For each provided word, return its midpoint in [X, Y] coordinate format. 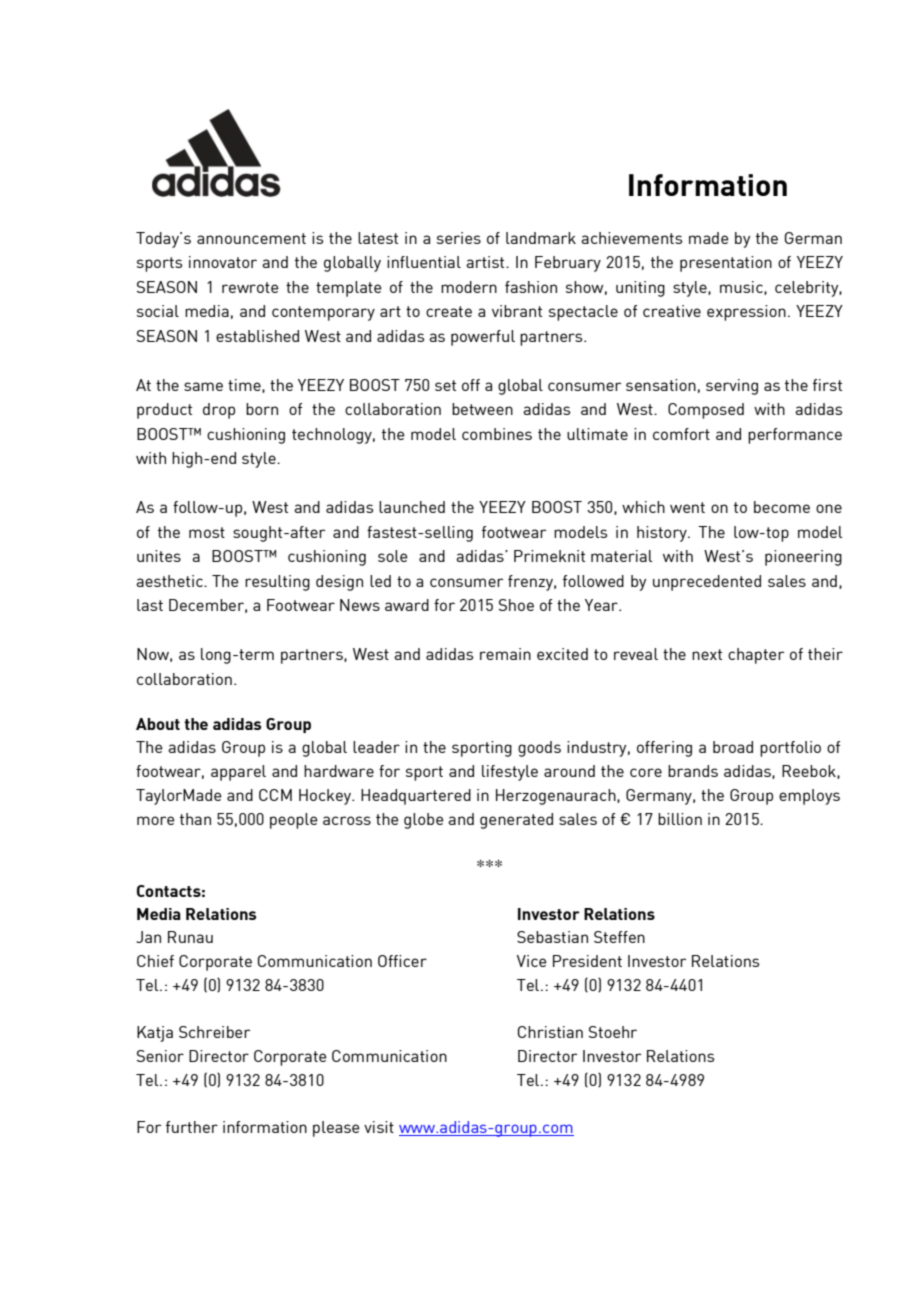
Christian [550, 1032]
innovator [223, 262]
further [192, 1127]
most [207, 532]
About [158, 724]
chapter [756, 656]
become [782, 507]
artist [486, 262]
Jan [148, 937]
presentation [726, 264]
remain [505, 654]
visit [379, 1127]
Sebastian [552, 937]
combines [497, 434]
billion [680, 819]
